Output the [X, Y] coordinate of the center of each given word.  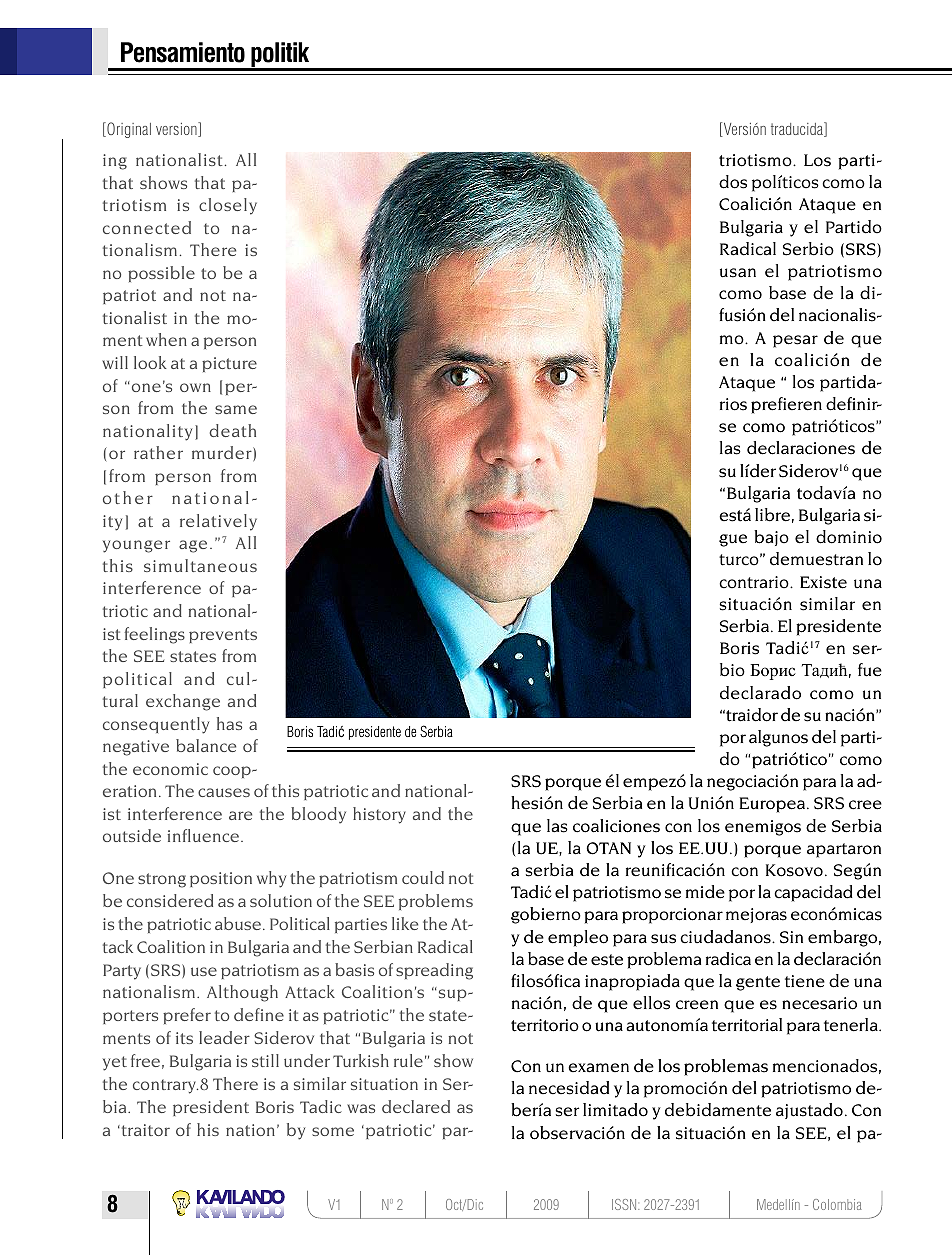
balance [206, 745]
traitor [144, 1130]
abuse [238, 923]
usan [738, 273]
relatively [218, 522]
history [379, 815]
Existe [823, 582]
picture [229, 364]
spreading [434, 971]
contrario [755, 582]
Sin [791, 937]
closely [228, 206]
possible [161, 274]
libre [772, 515]
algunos [778, 738]
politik [280, 56]
